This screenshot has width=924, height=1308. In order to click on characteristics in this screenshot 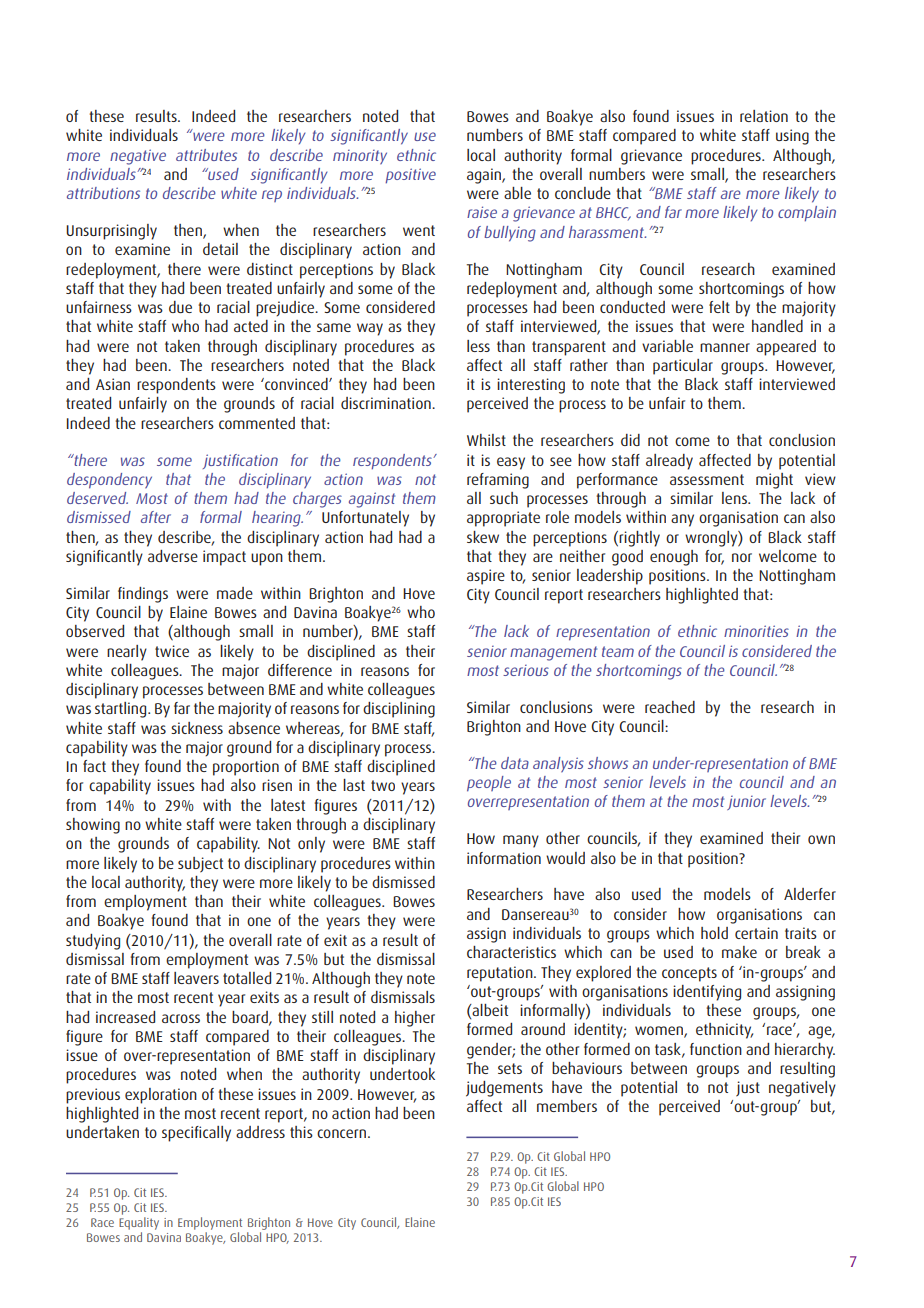, I will do `click(511, 952)`.
